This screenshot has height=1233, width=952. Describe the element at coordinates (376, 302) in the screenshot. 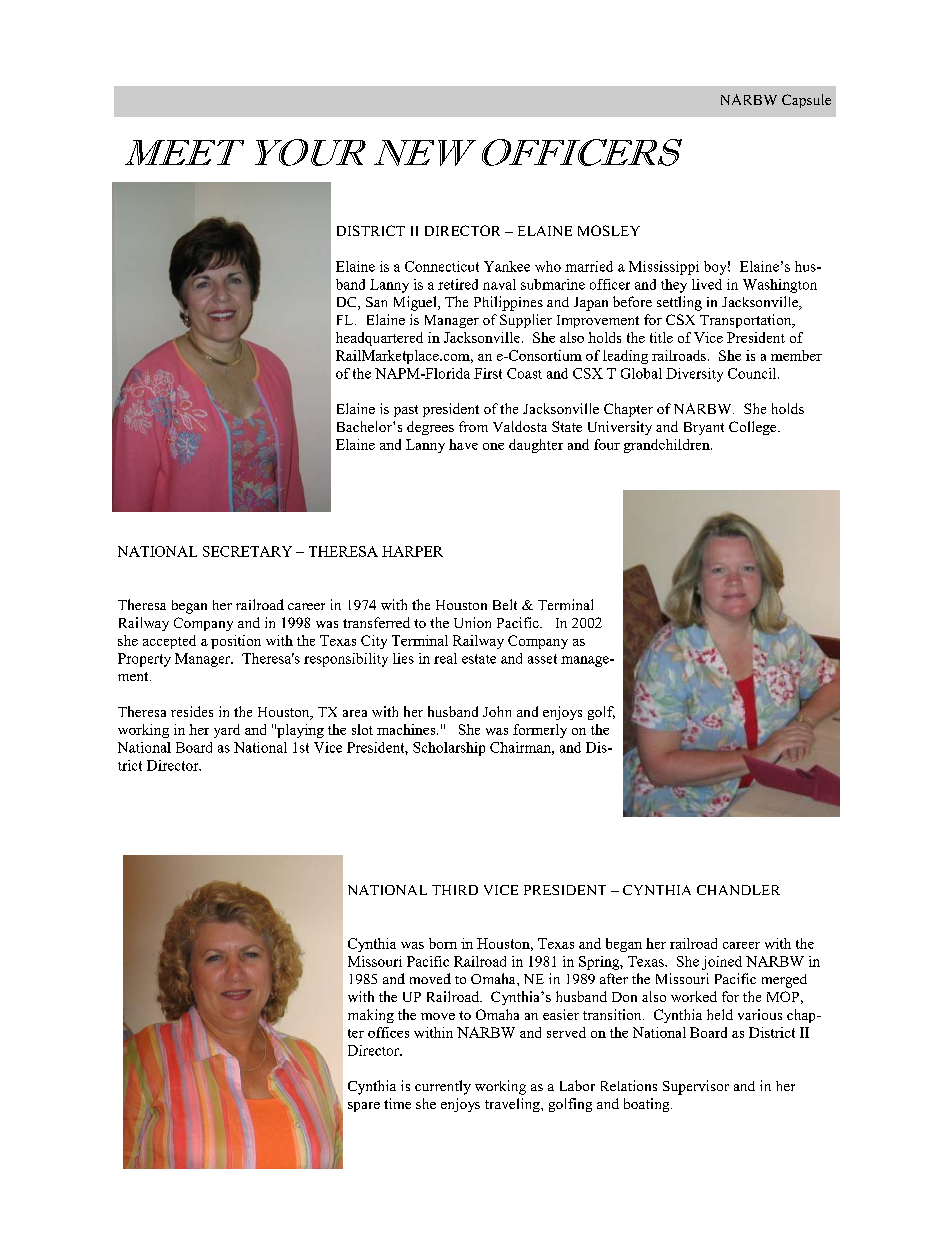

I see `San` at that location.
